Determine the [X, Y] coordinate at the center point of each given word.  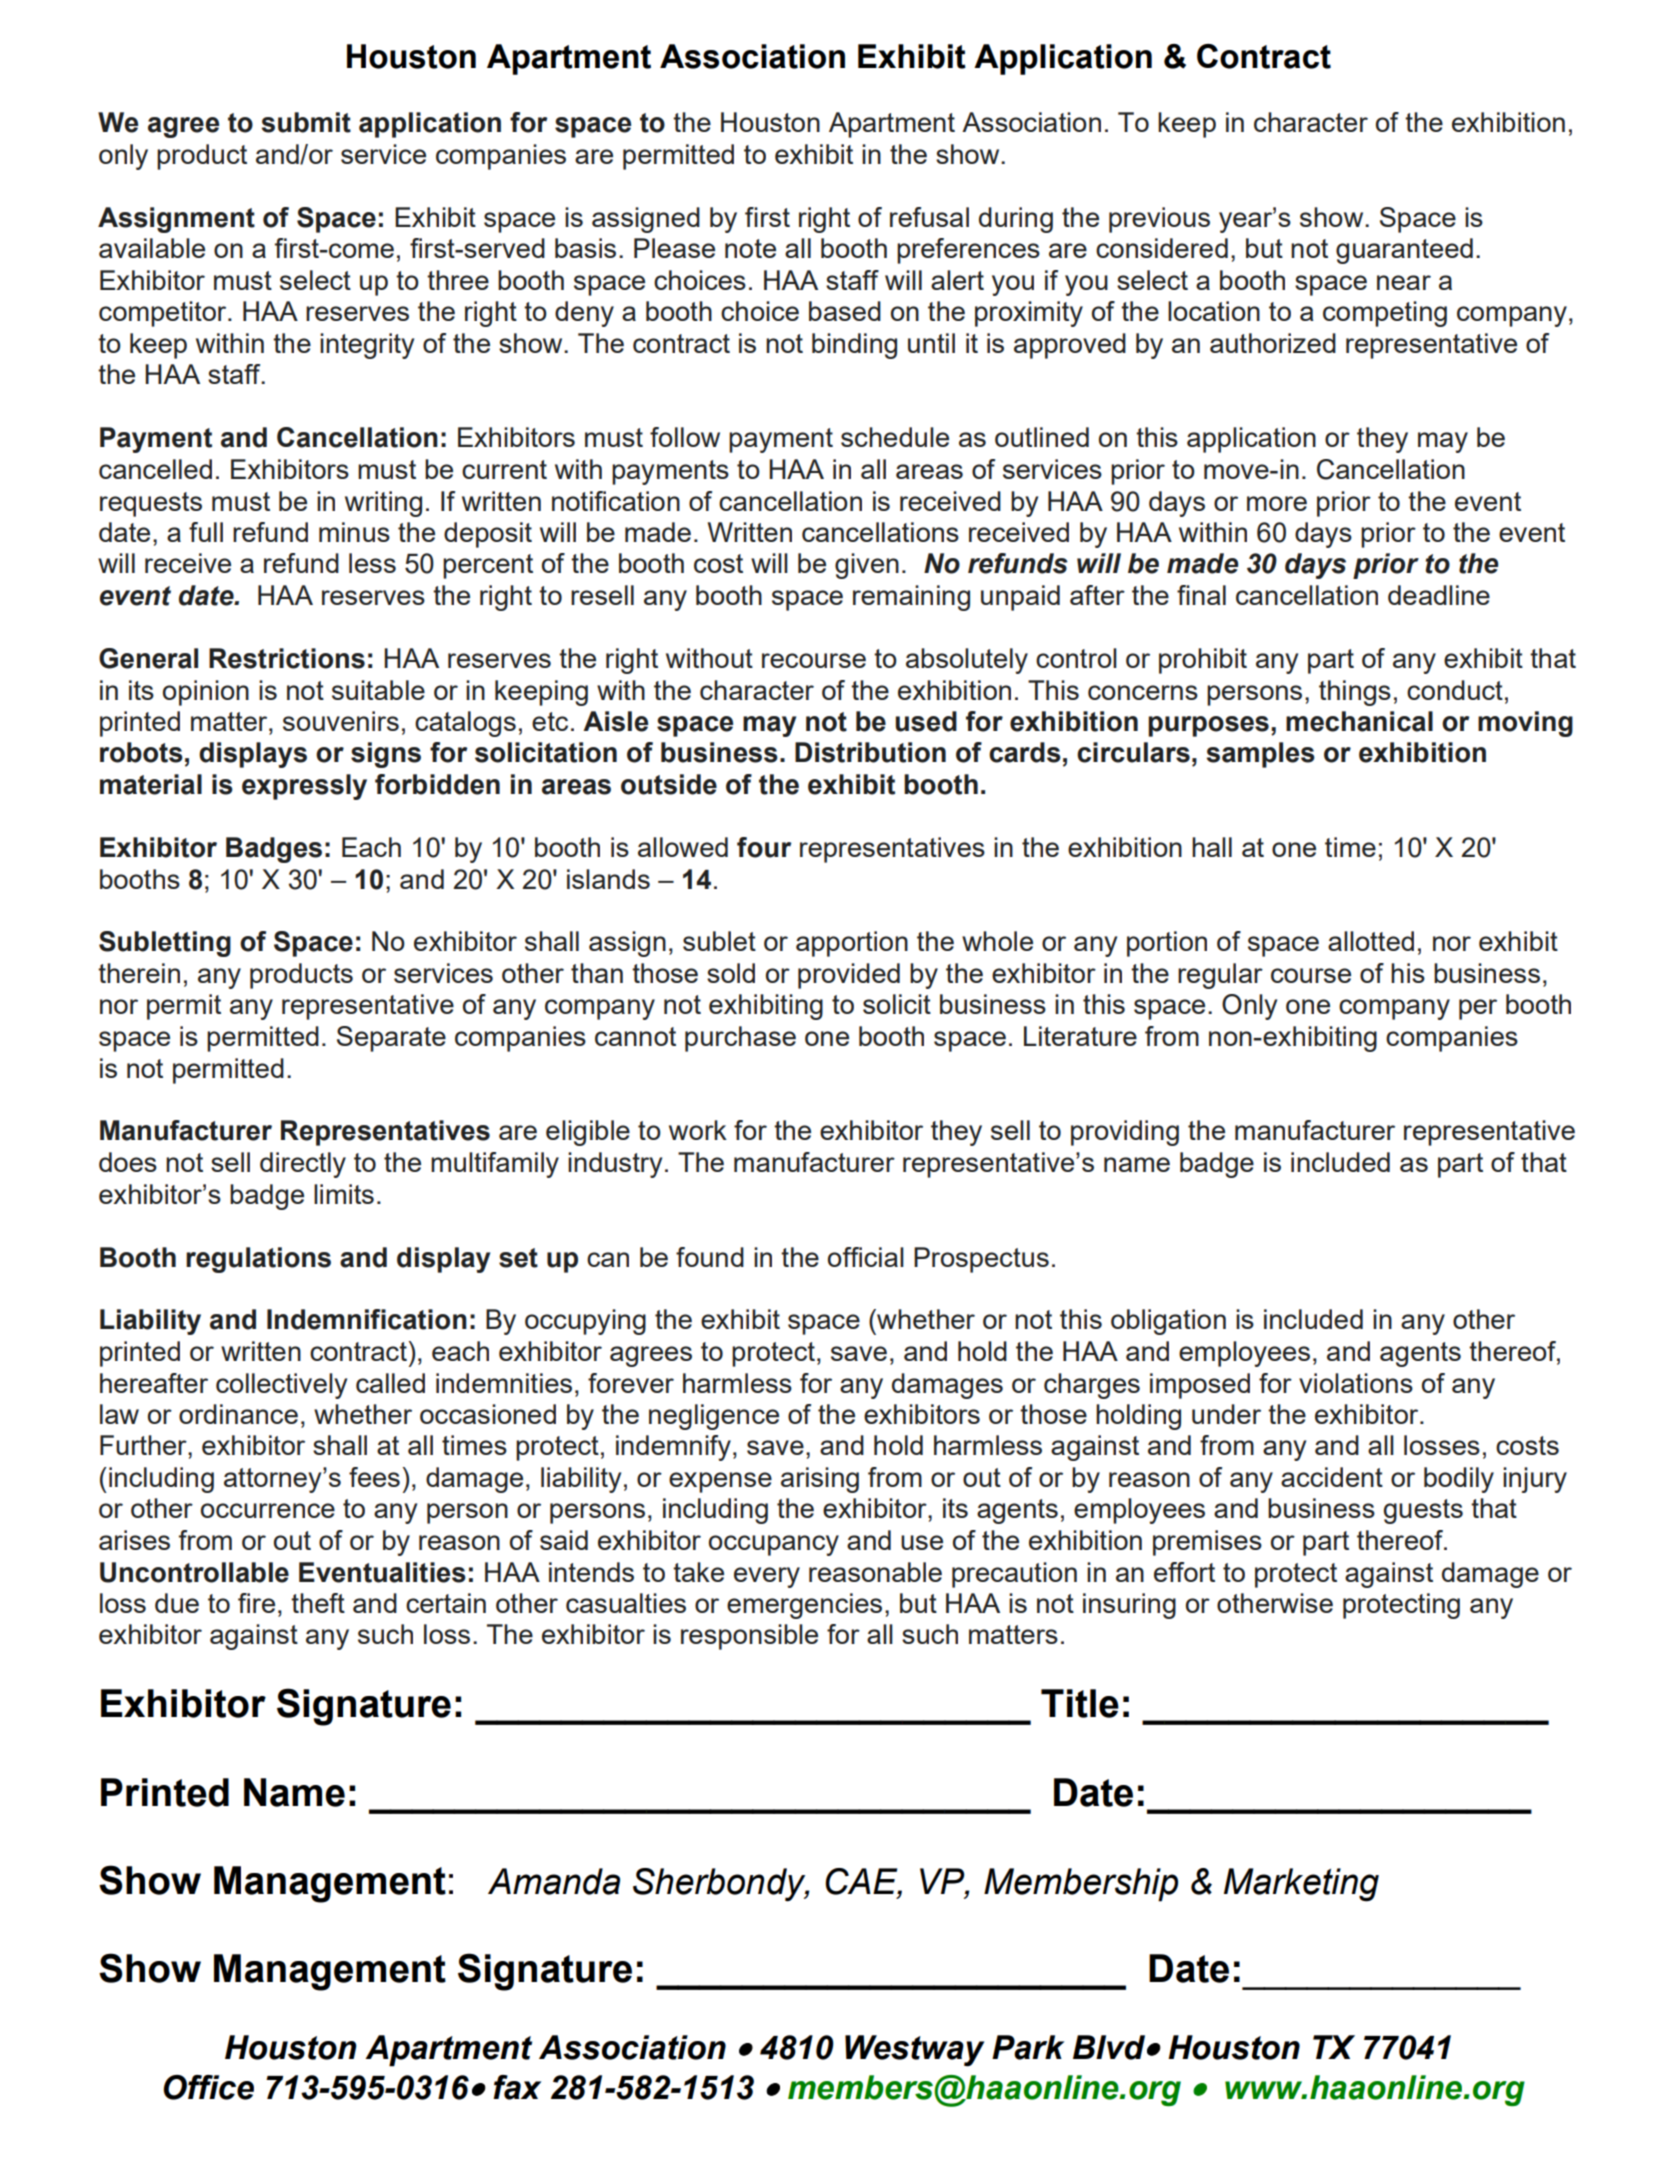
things [1355, 693]
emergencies [804, 1606]
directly [303, 1165]
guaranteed [1404, 251]
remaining [911, 598]
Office [208, 2087]
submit [306, 122]
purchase [740, 1039]
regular [1220, 976]
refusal [929, 217]
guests [1423, 1511]
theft [318, 1603]
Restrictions [287, 658]
